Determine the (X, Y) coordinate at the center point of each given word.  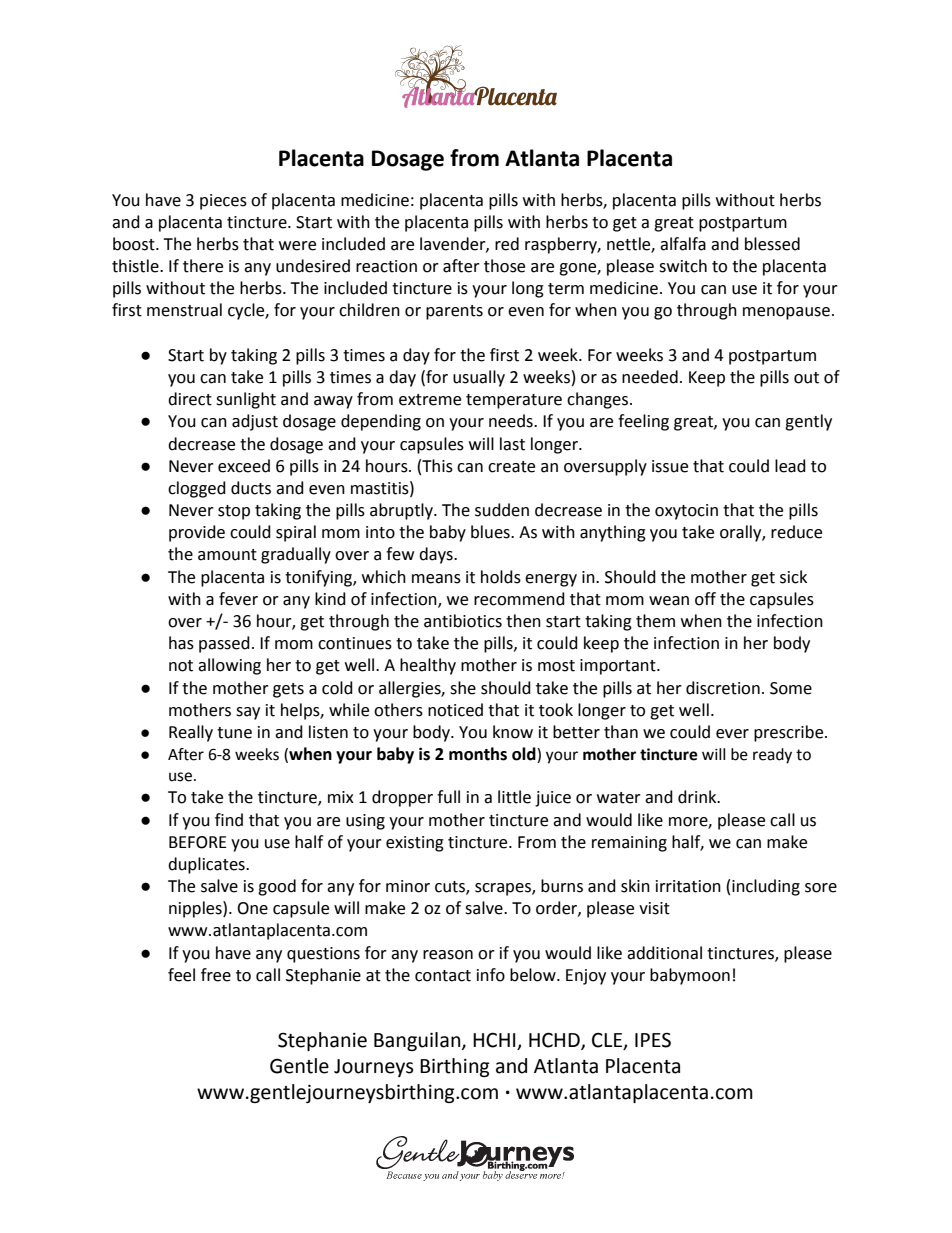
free (216, 975)
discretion (723, 688)
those (504, 266)
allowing (229, 666)
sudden (502, 510)
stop (234, 512)
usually (479, 378)
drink (698, 797)
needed (650, 377)
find (229, 820)
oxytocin (686, 512)
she (463, 688)
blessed (772, 244)
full (448, 797)
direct (190, 399)
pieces (223, 202)
